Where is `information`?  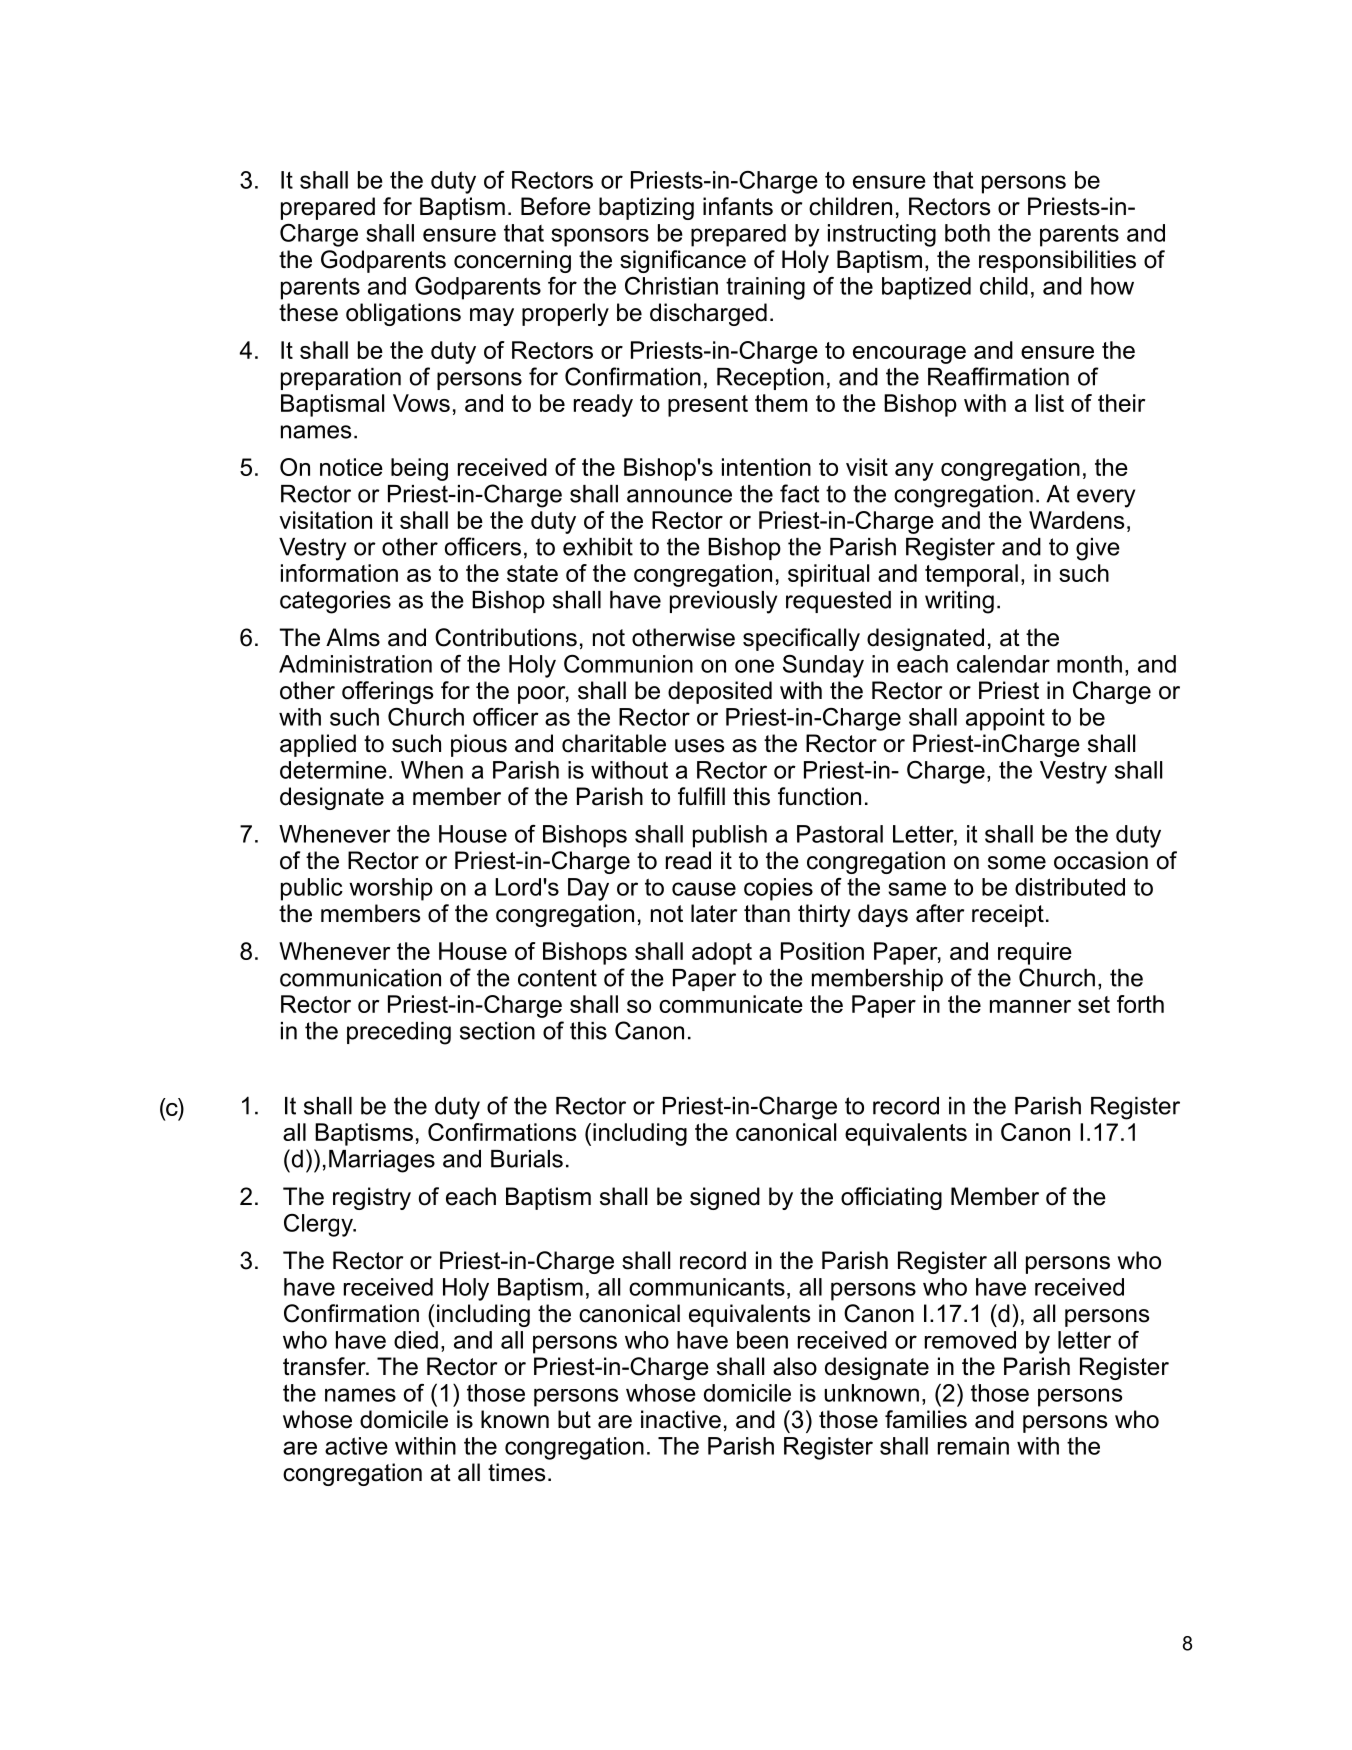 information is located at coordinates (339, 573).
